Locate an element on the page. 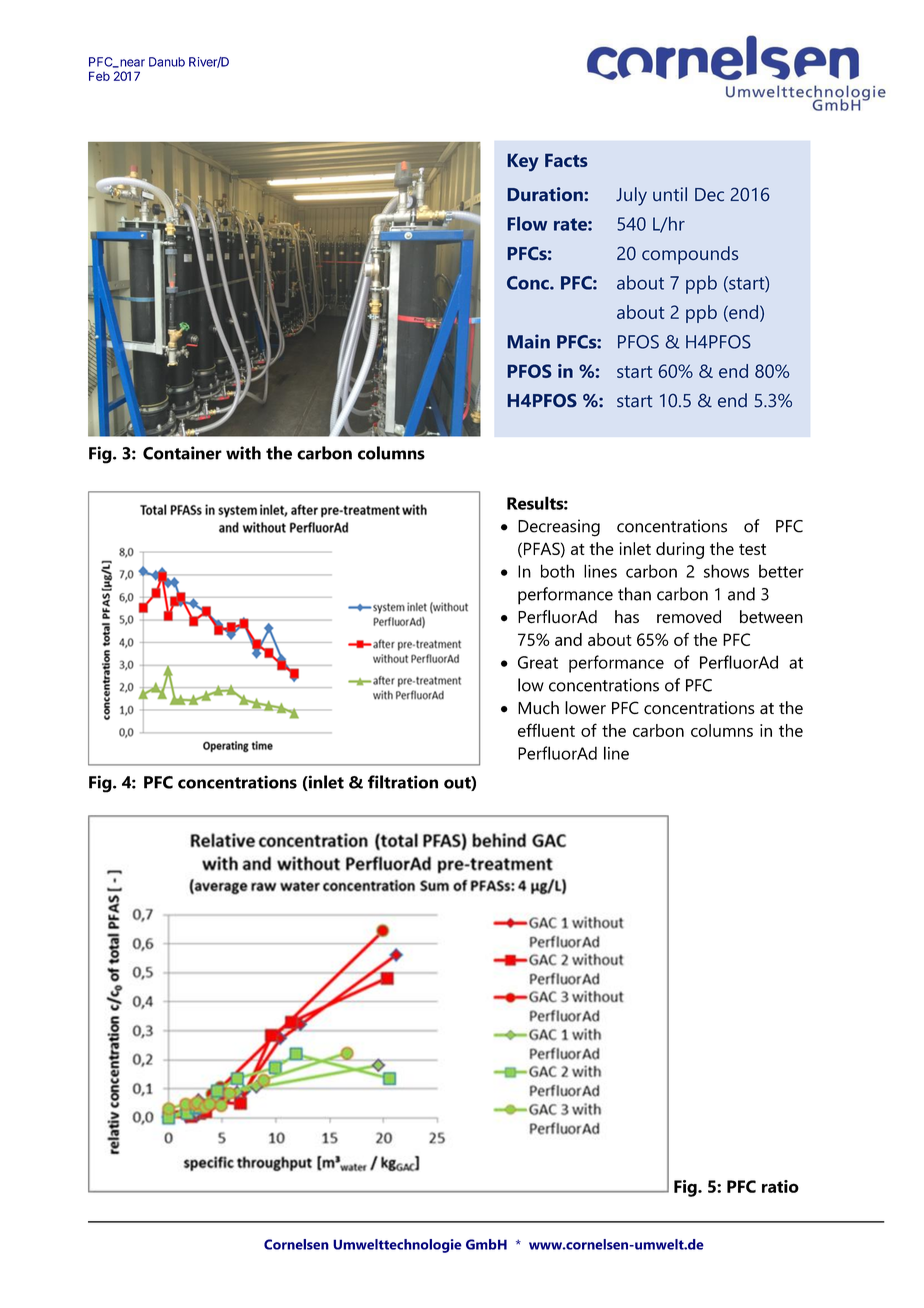 The height and width of the page is (1308, 924). than is located at coordinates (634, 594).
